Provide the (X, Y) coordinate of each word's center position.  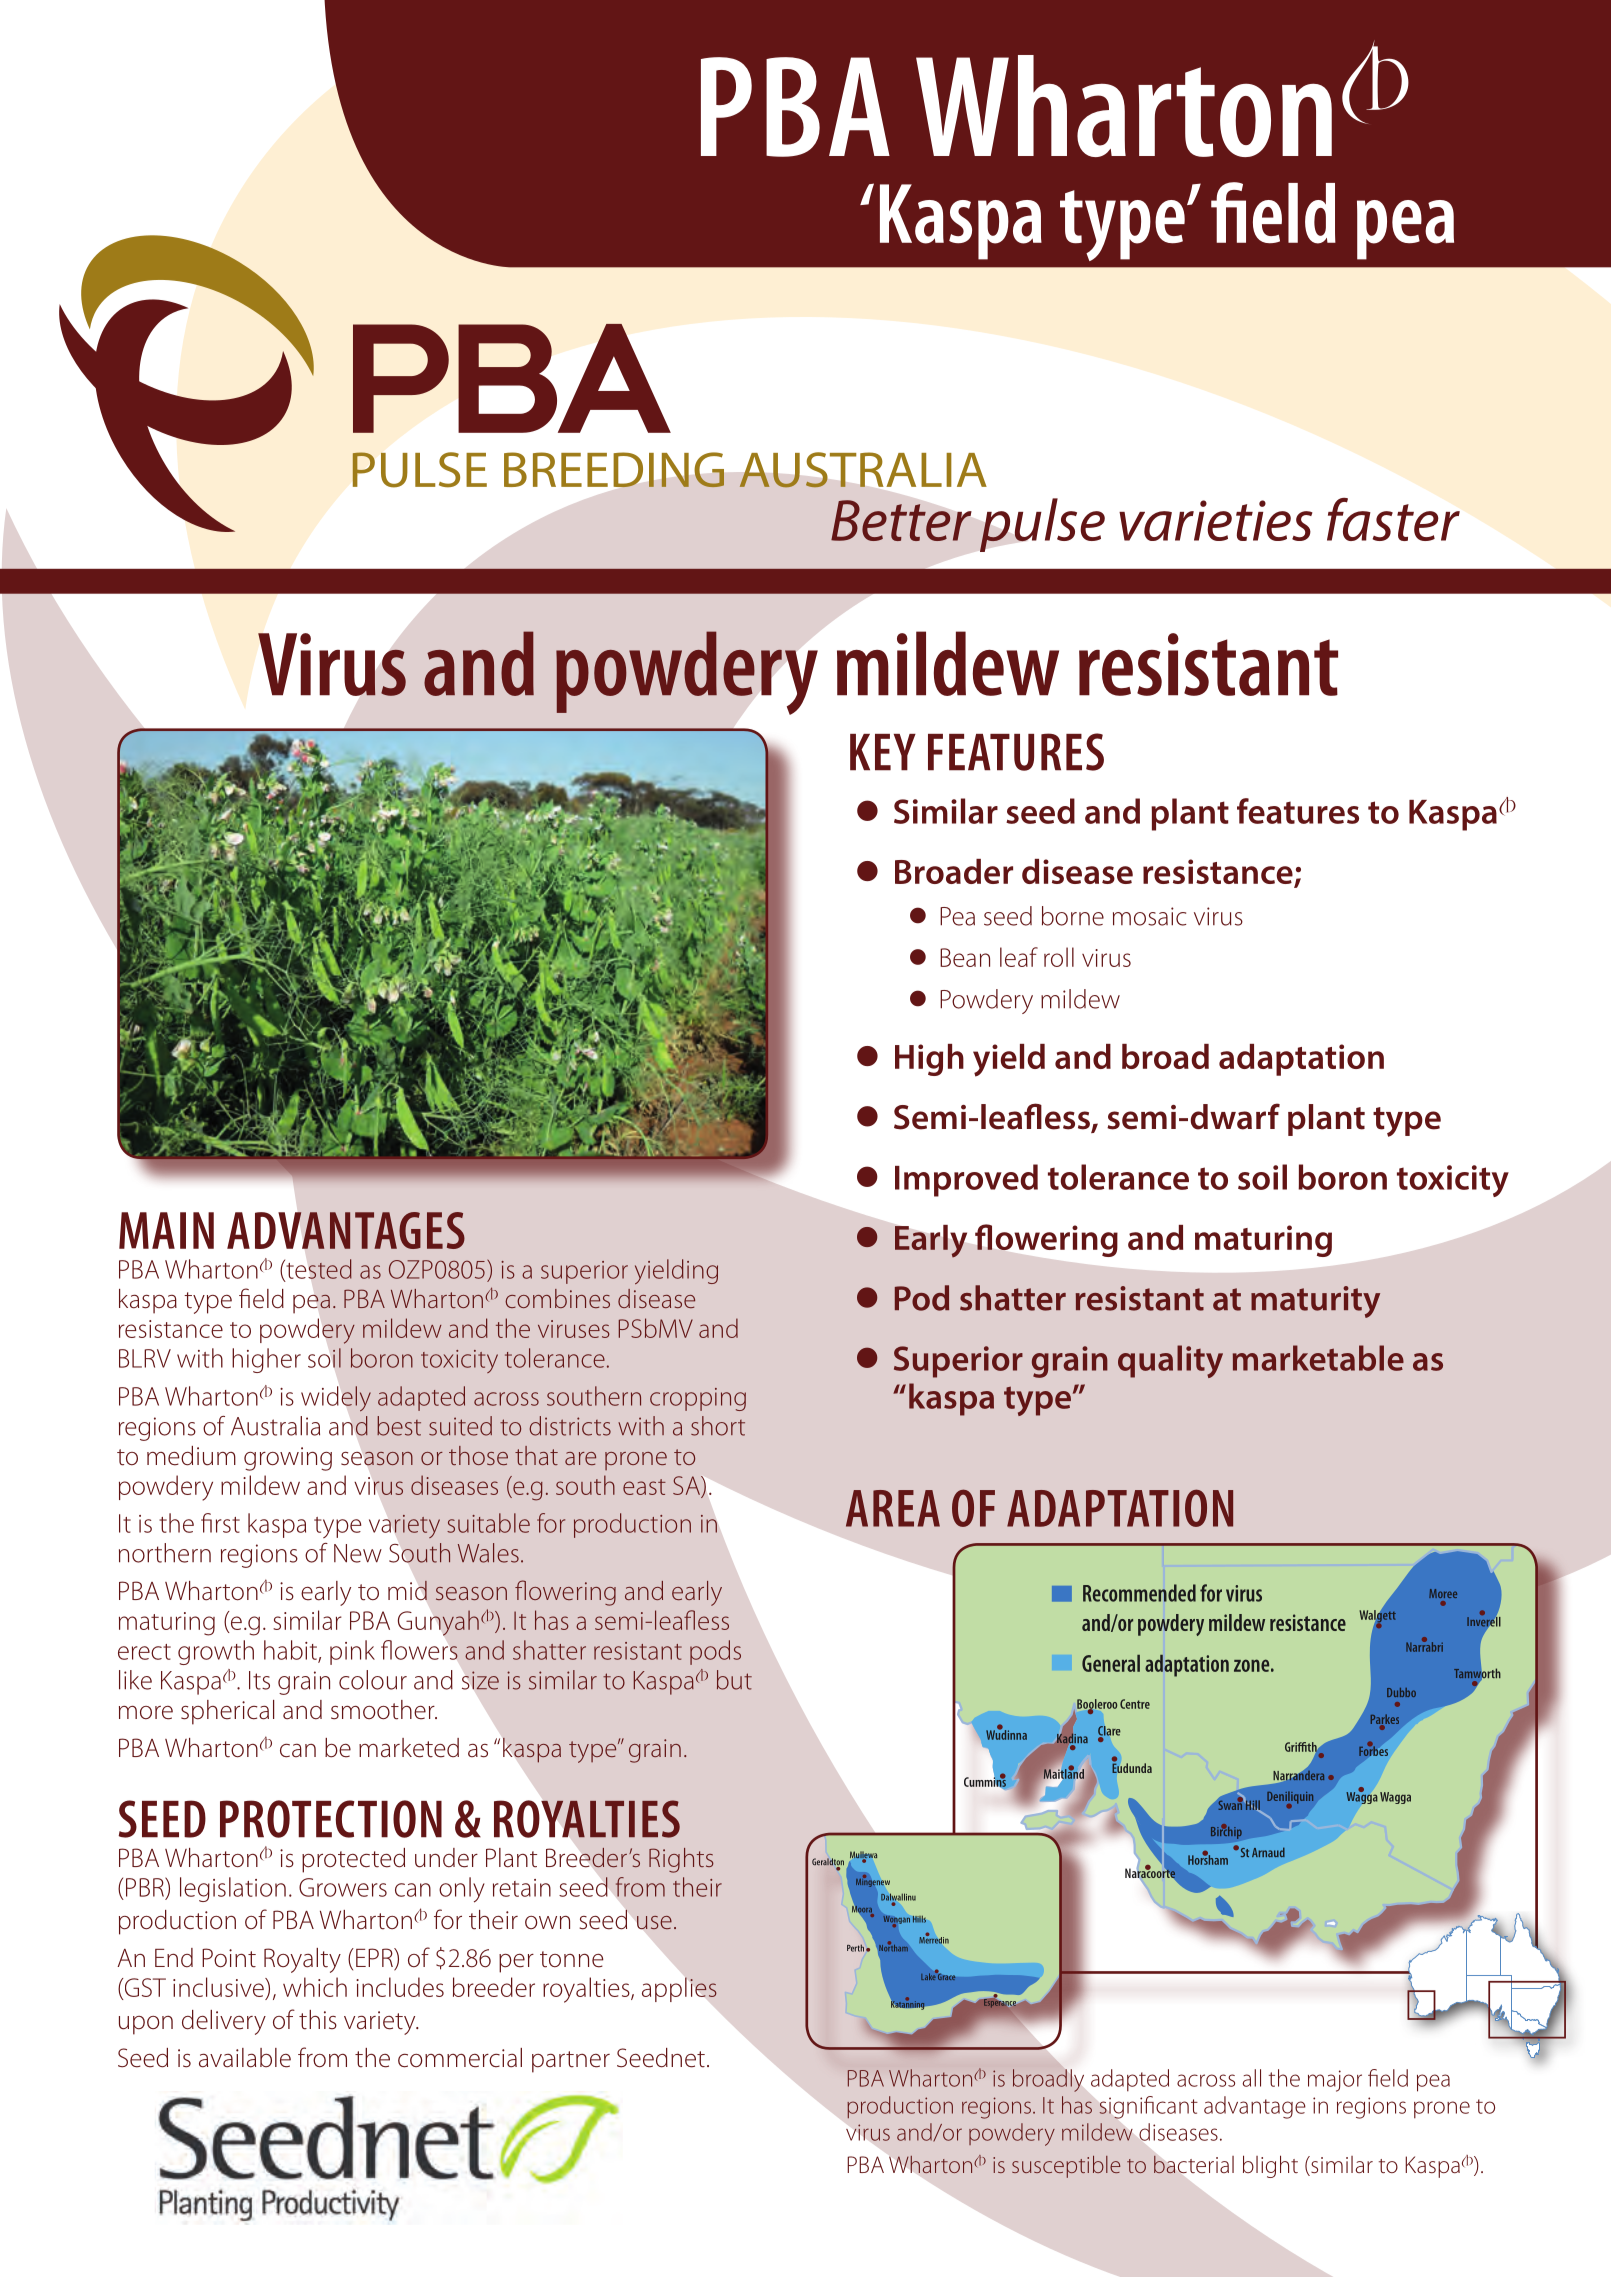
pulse (1042, 525)
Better (901, 520)
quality (1170, 1361)
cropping (698, 1399)
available (245, 2058)
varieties (1216, 520)
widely (336, 1399)
